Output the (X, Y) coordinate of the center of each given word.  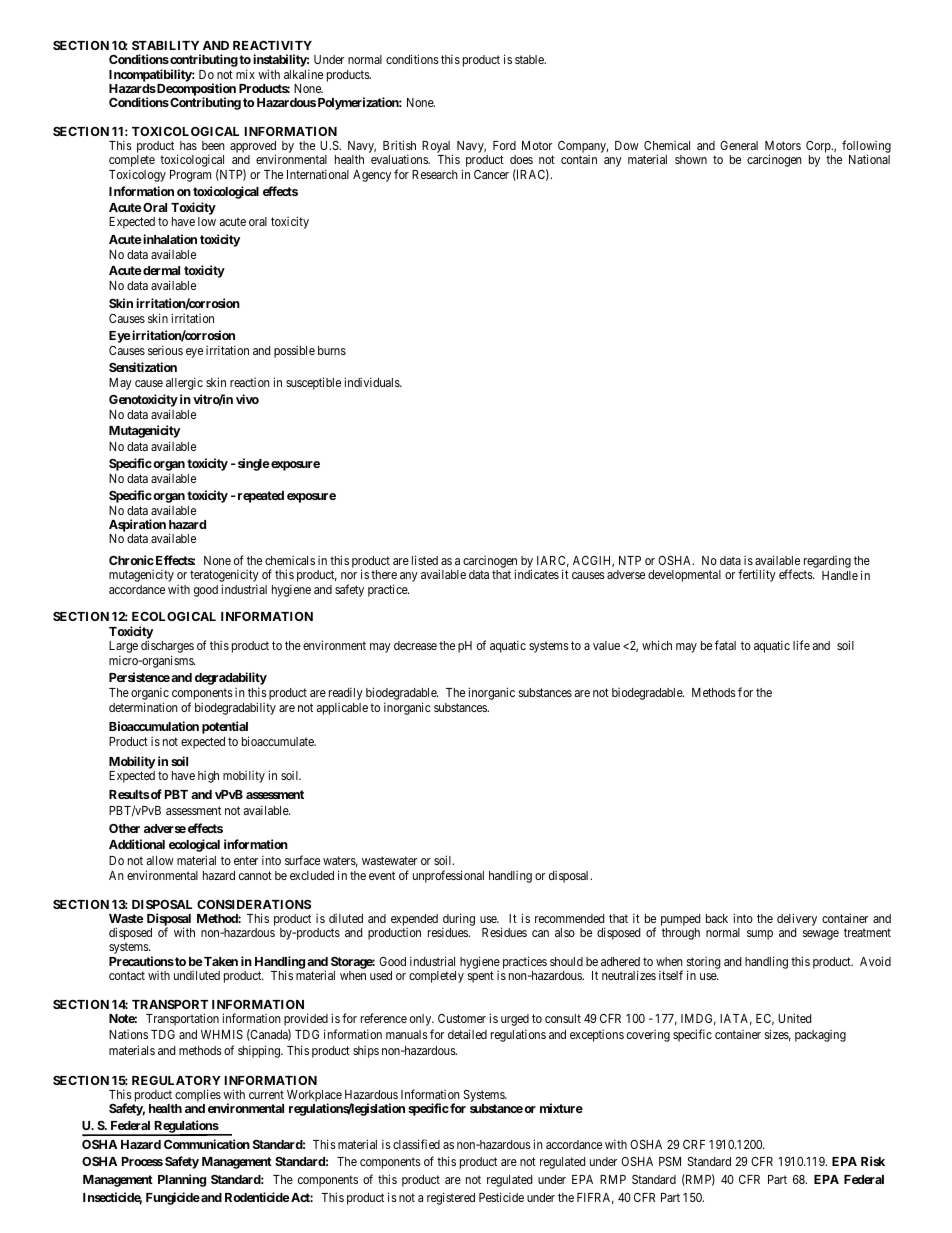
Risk (873, 1161)
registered (451, 1198)
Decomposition (195, 90)
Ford (504, 145)
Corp (819, 148)
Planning (182, 1180)
